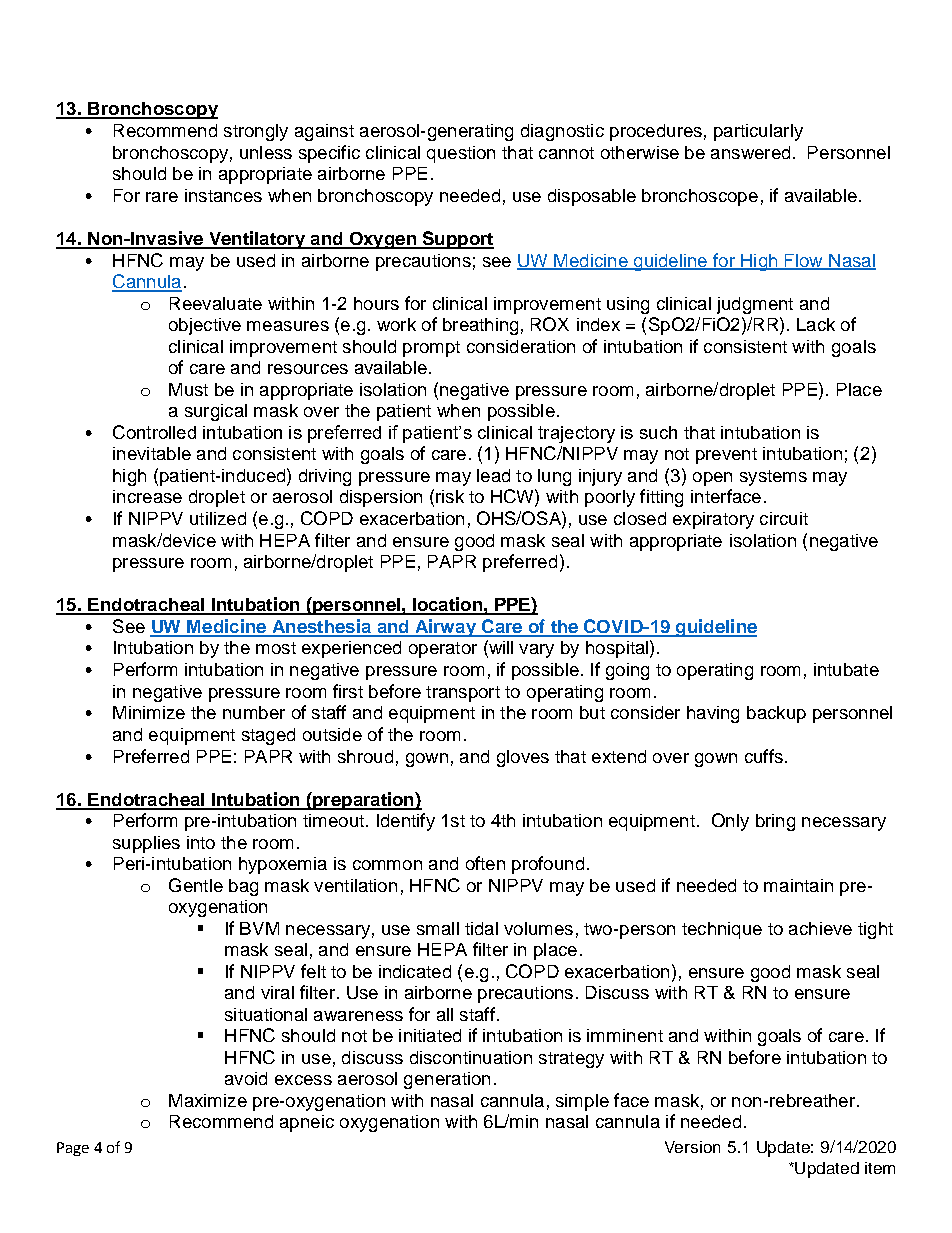 This screenshot has width=952, height=1233. What do you see at coordinates (208, 1100) in the screenshot?
I see `Maximize` at bounding box center [208, 1100].
